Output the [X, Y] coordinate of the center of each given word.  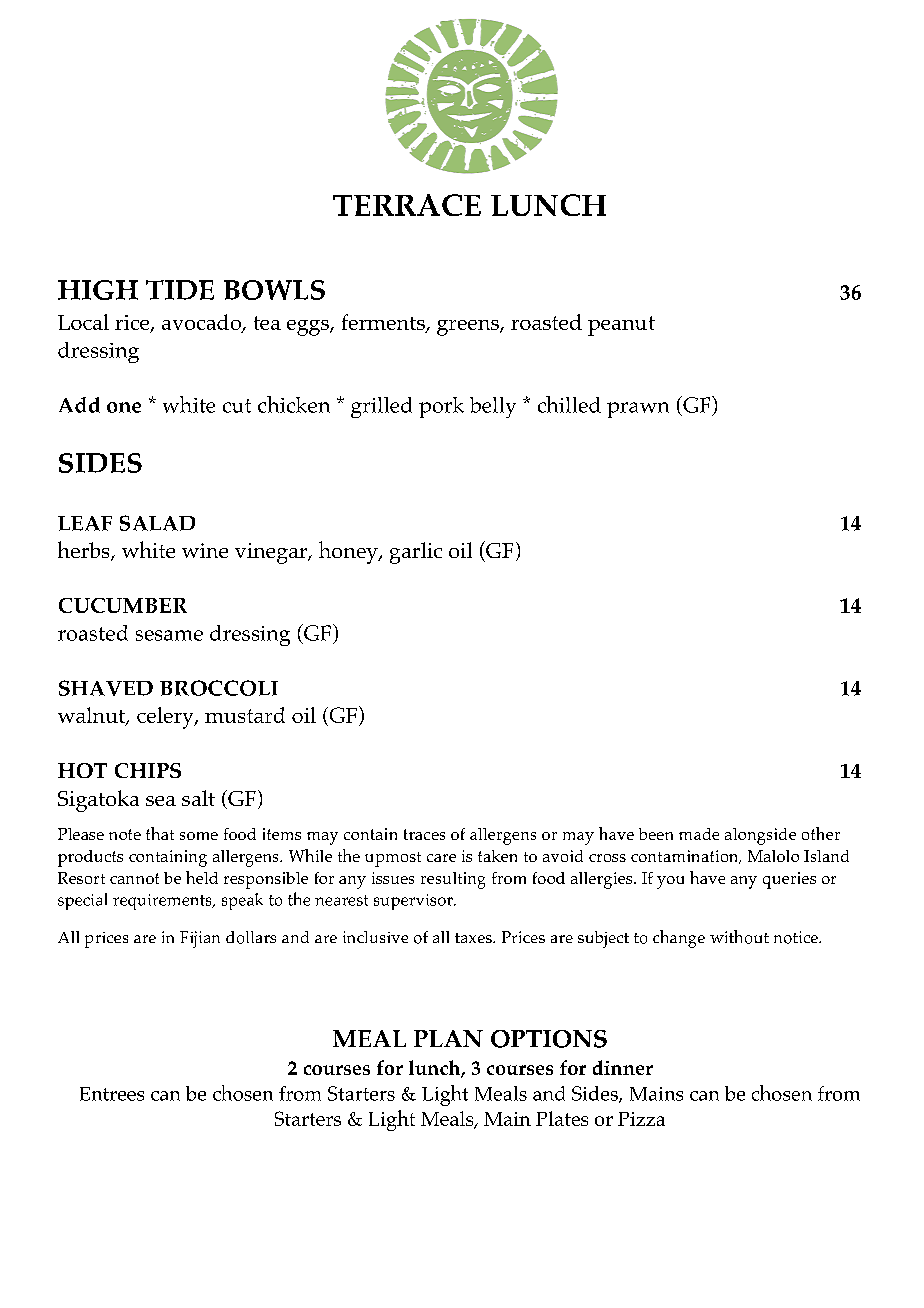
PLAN [448, 1038]
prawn [638, 410]
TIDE [180, 290]
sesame [169, 635]
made [699, 834]
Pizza [641, 1119]
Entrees [112, 1094]
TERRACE [407, 205]
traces [424, 834]
